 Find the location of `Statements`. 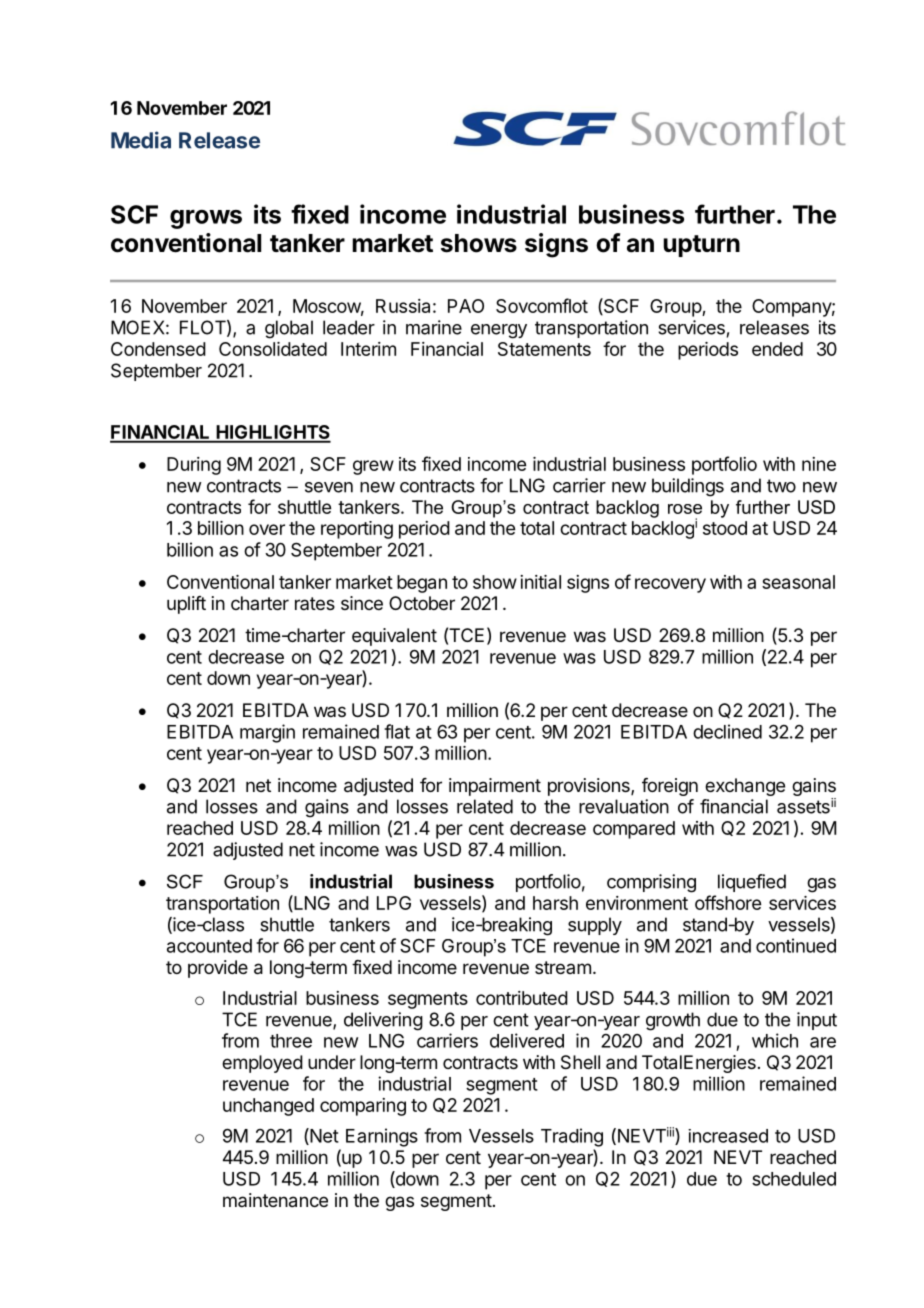

Statements is located at coordinates (544, 349).
